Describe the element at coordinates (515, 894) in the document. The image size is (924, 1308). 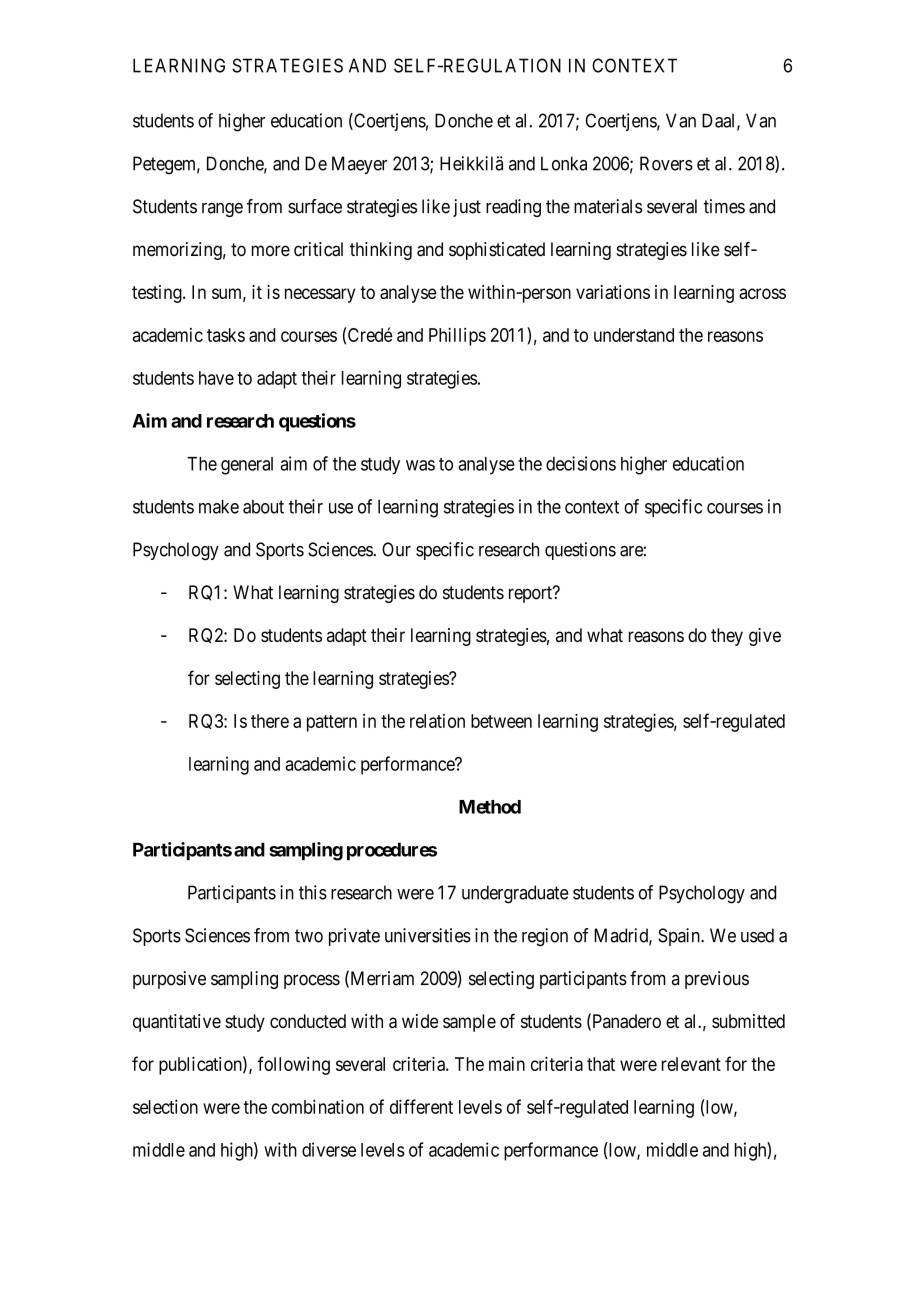
I see `undergraduate` at that location.
